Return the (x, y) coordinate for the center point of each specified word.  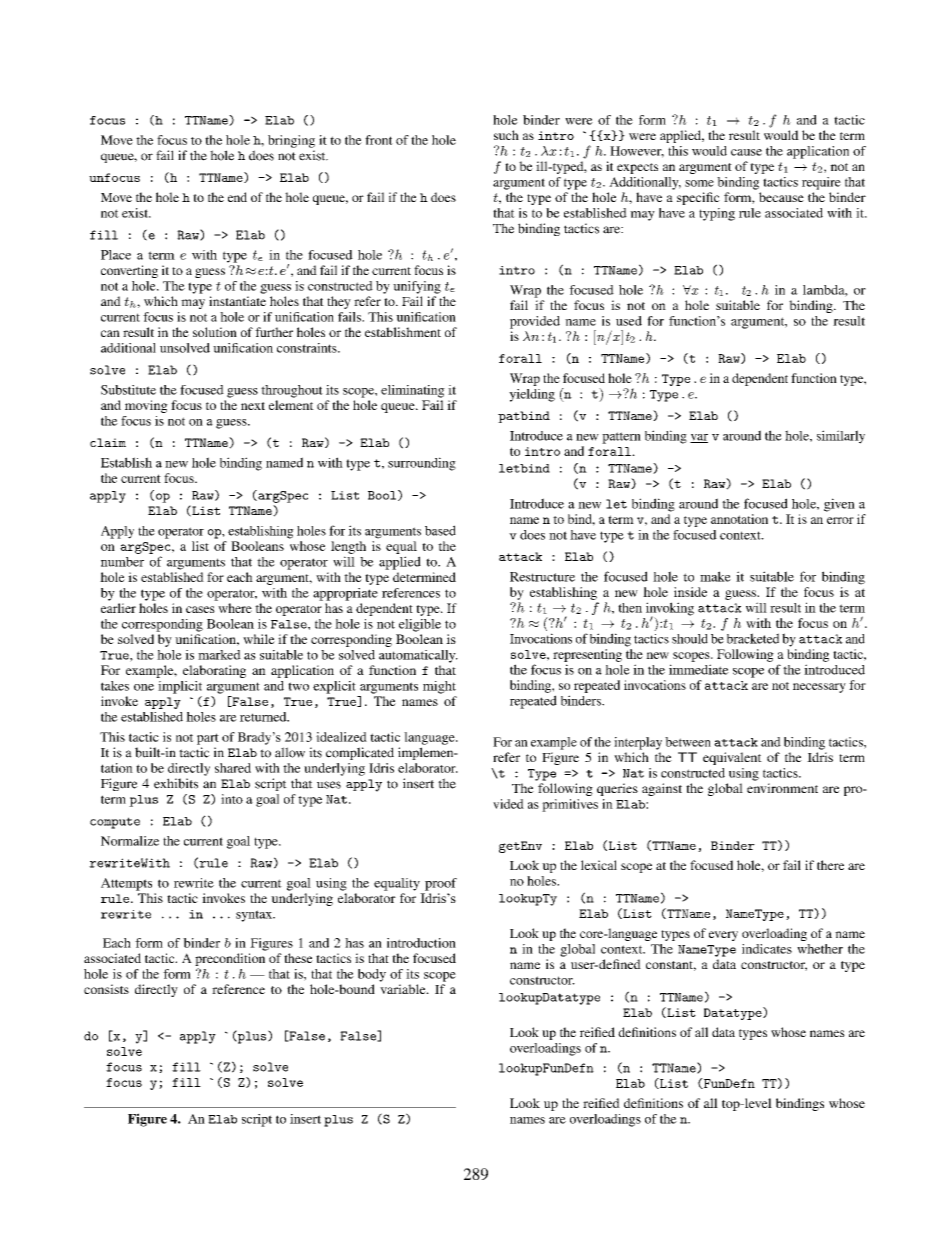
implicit (180, 687)
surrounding (422, 464)
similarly (841, 437)
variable (404, 989)
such (506, 135)
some (699, 183)
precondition (230, 961)
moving (146, 406)
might (439, 687)
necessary (819, 688)
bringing (291, 141)
